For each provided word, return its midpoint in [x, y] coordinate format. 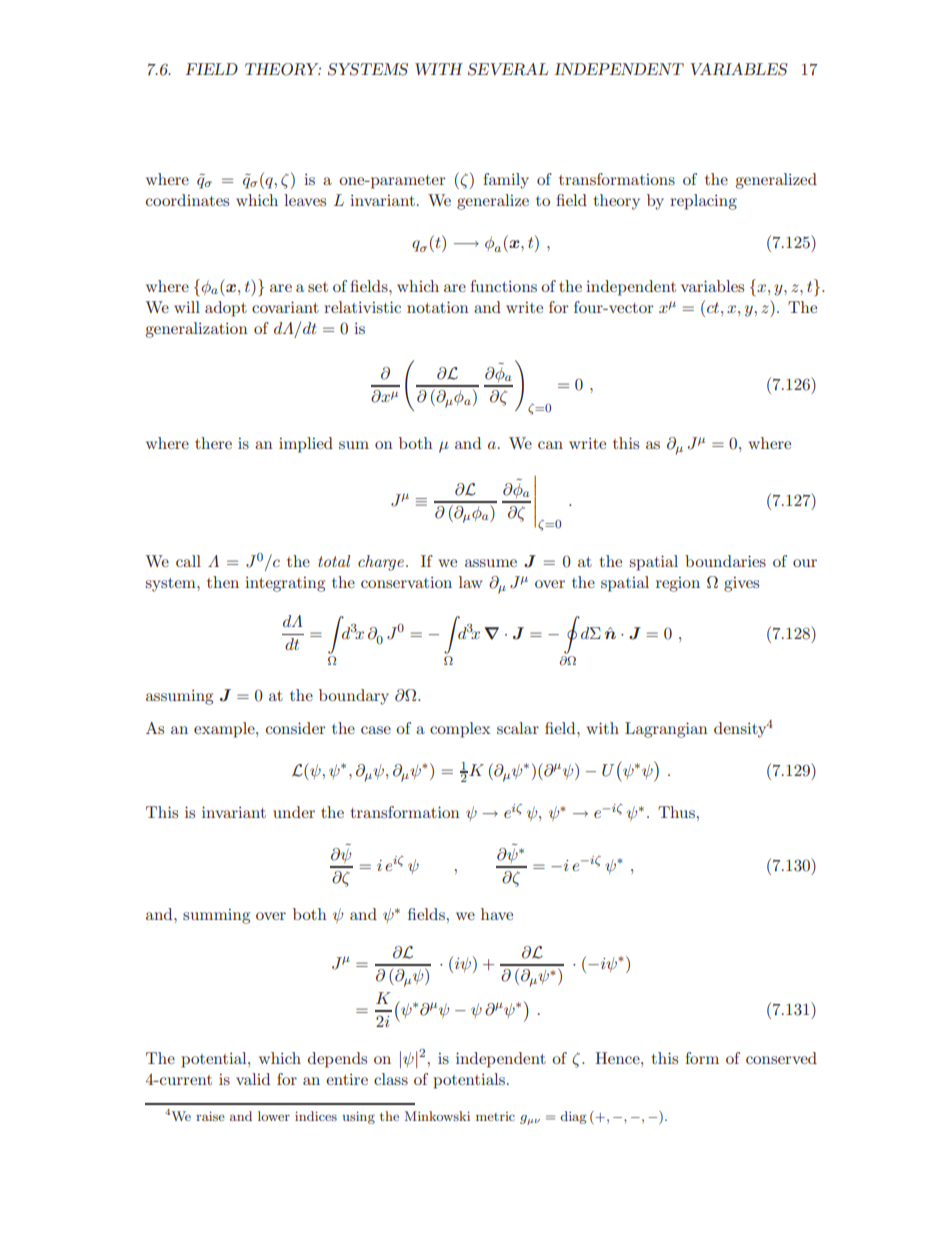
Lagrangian [666, 730]
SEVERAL [508, 69]
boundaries [725, 561]
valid [253, 1079]
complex [460, 730]
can [550, 445]
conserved [781, 1058]
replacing [703, 202]
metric [495, 1116]
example [225, 730]
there [213, 443]
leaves [305, 200]
